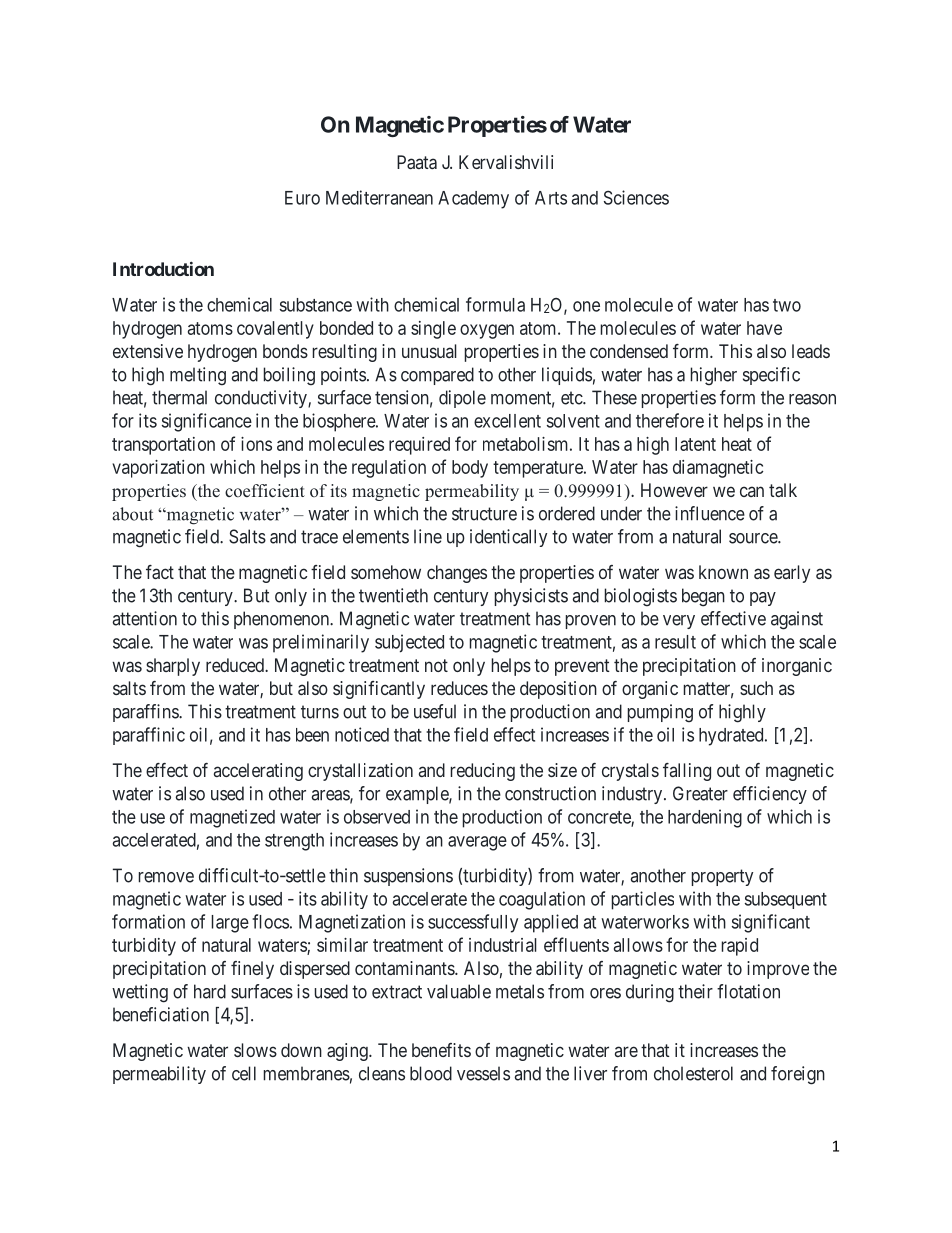  What do you see at coordinates (255, 1050) in the screenshot?
I see `slows` at bounding box center [255, 1050].
